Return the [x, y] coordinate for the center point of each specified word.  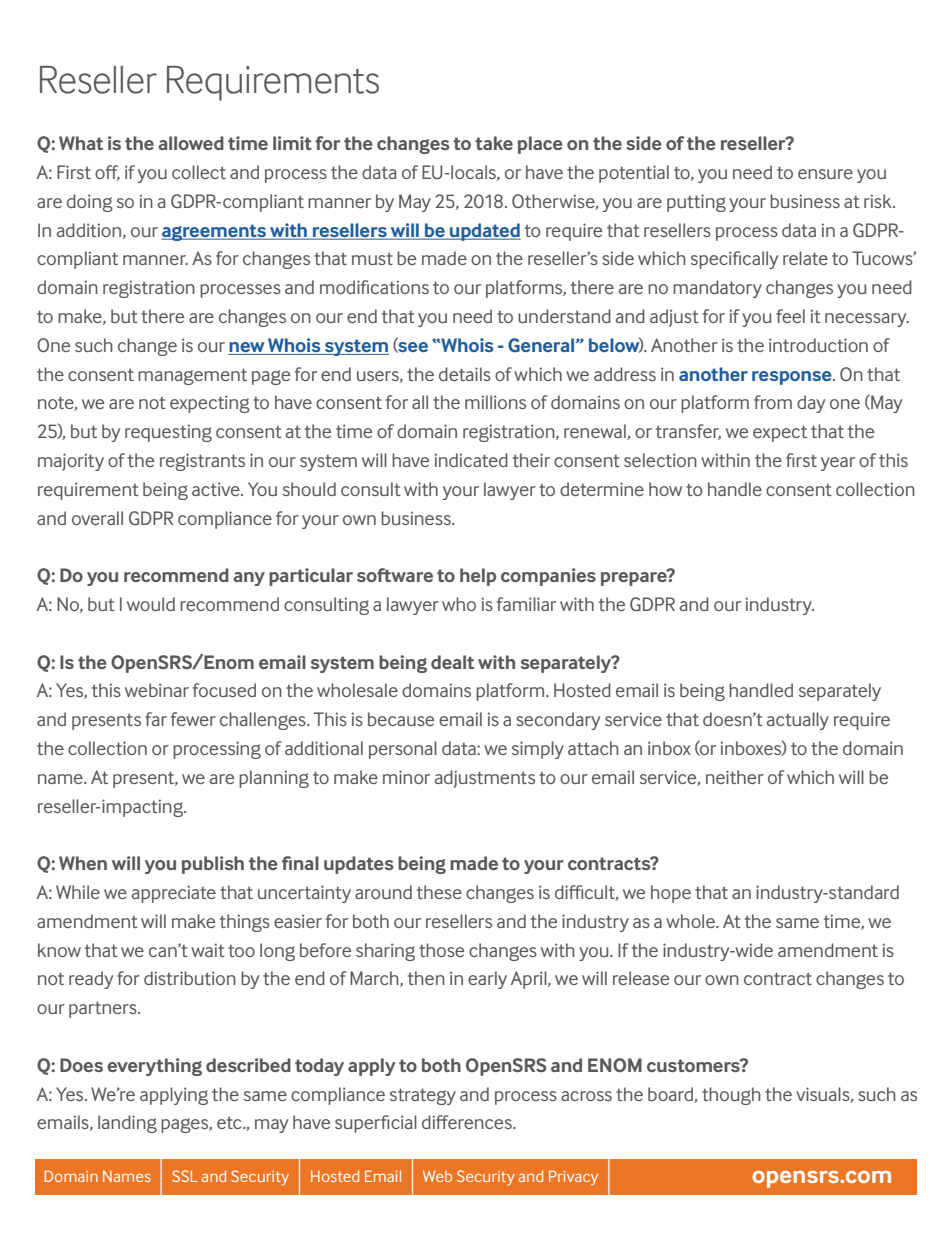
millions [495, 402]
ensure [825, 174]
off [107, 173]
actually [798, 721]
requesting [168, 433]
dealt [452, 662]
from [773, 402]
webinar [157, 690]
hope [671, 894]
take [494, 143]
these [439, 892]
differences [468, 1122]
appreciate [174, 894]
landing [127, 1124]
